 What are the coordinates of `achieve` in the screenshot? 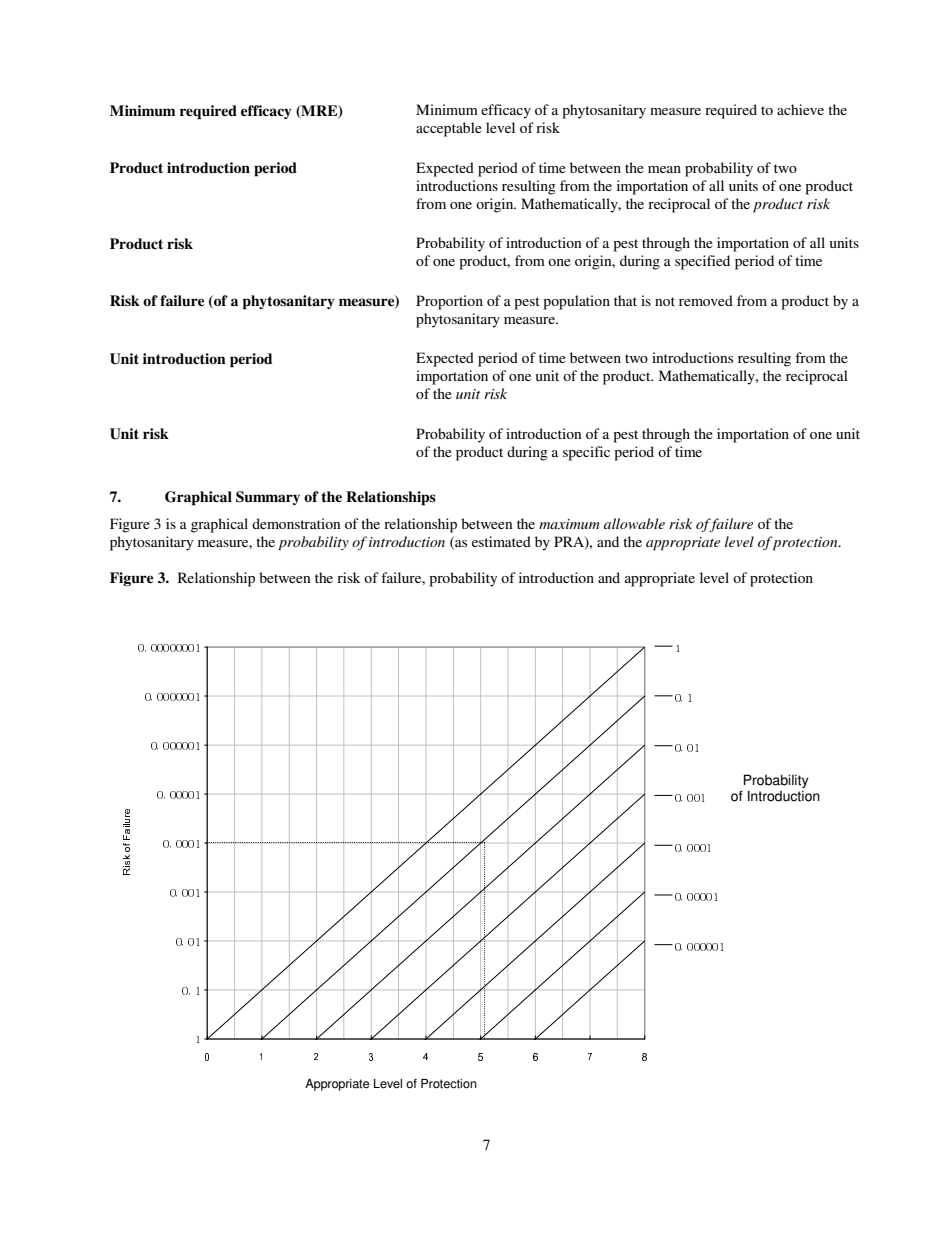 It's located at (800, 109).
